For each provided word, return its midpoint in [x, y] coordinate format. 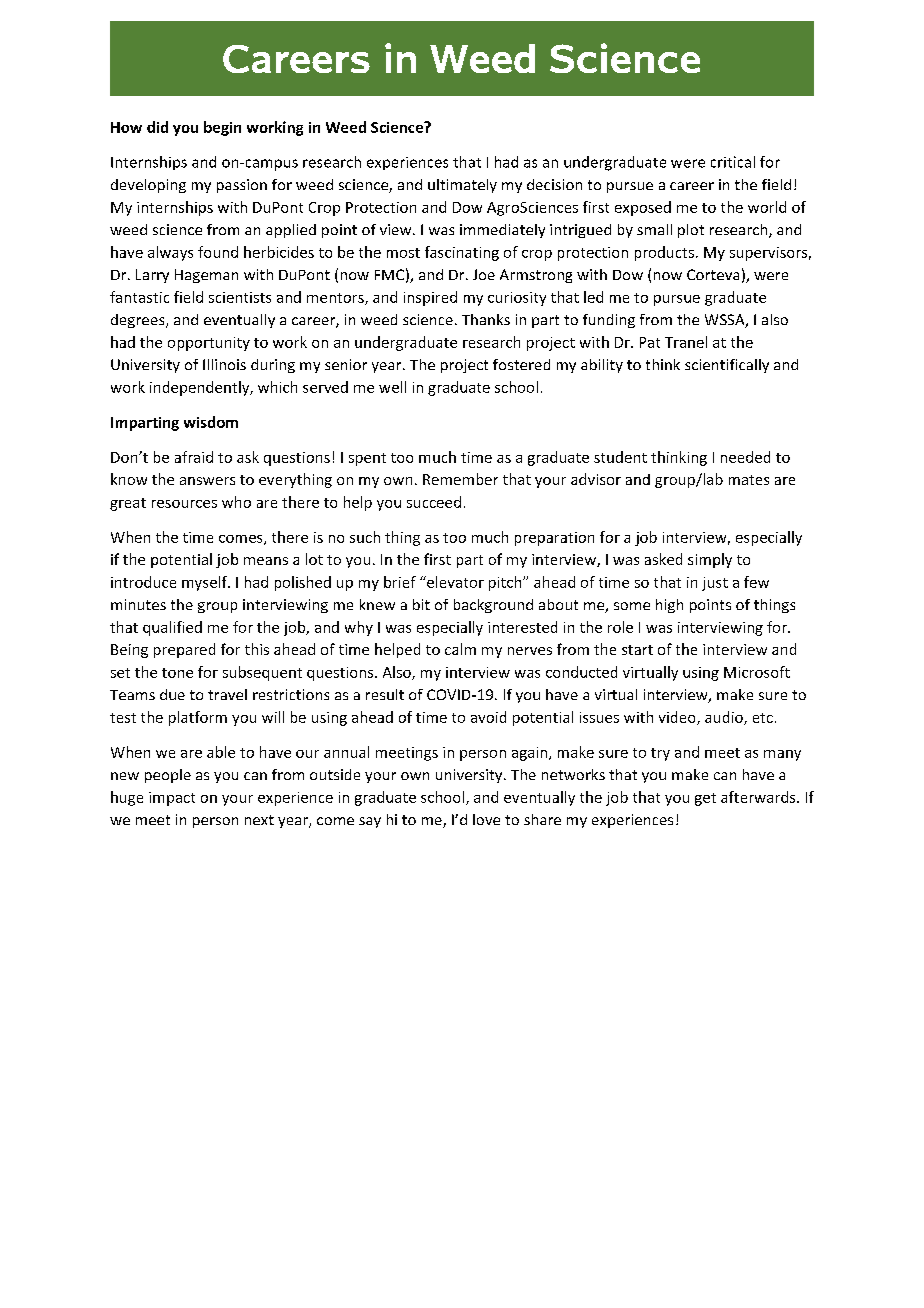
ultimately [462, 186]
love [486, 819]
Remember [460, 479]
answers [207, 481]
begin [222, 128]
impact [172, 799]
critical [733, 162]
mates [749, 480]
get [705, 799]
